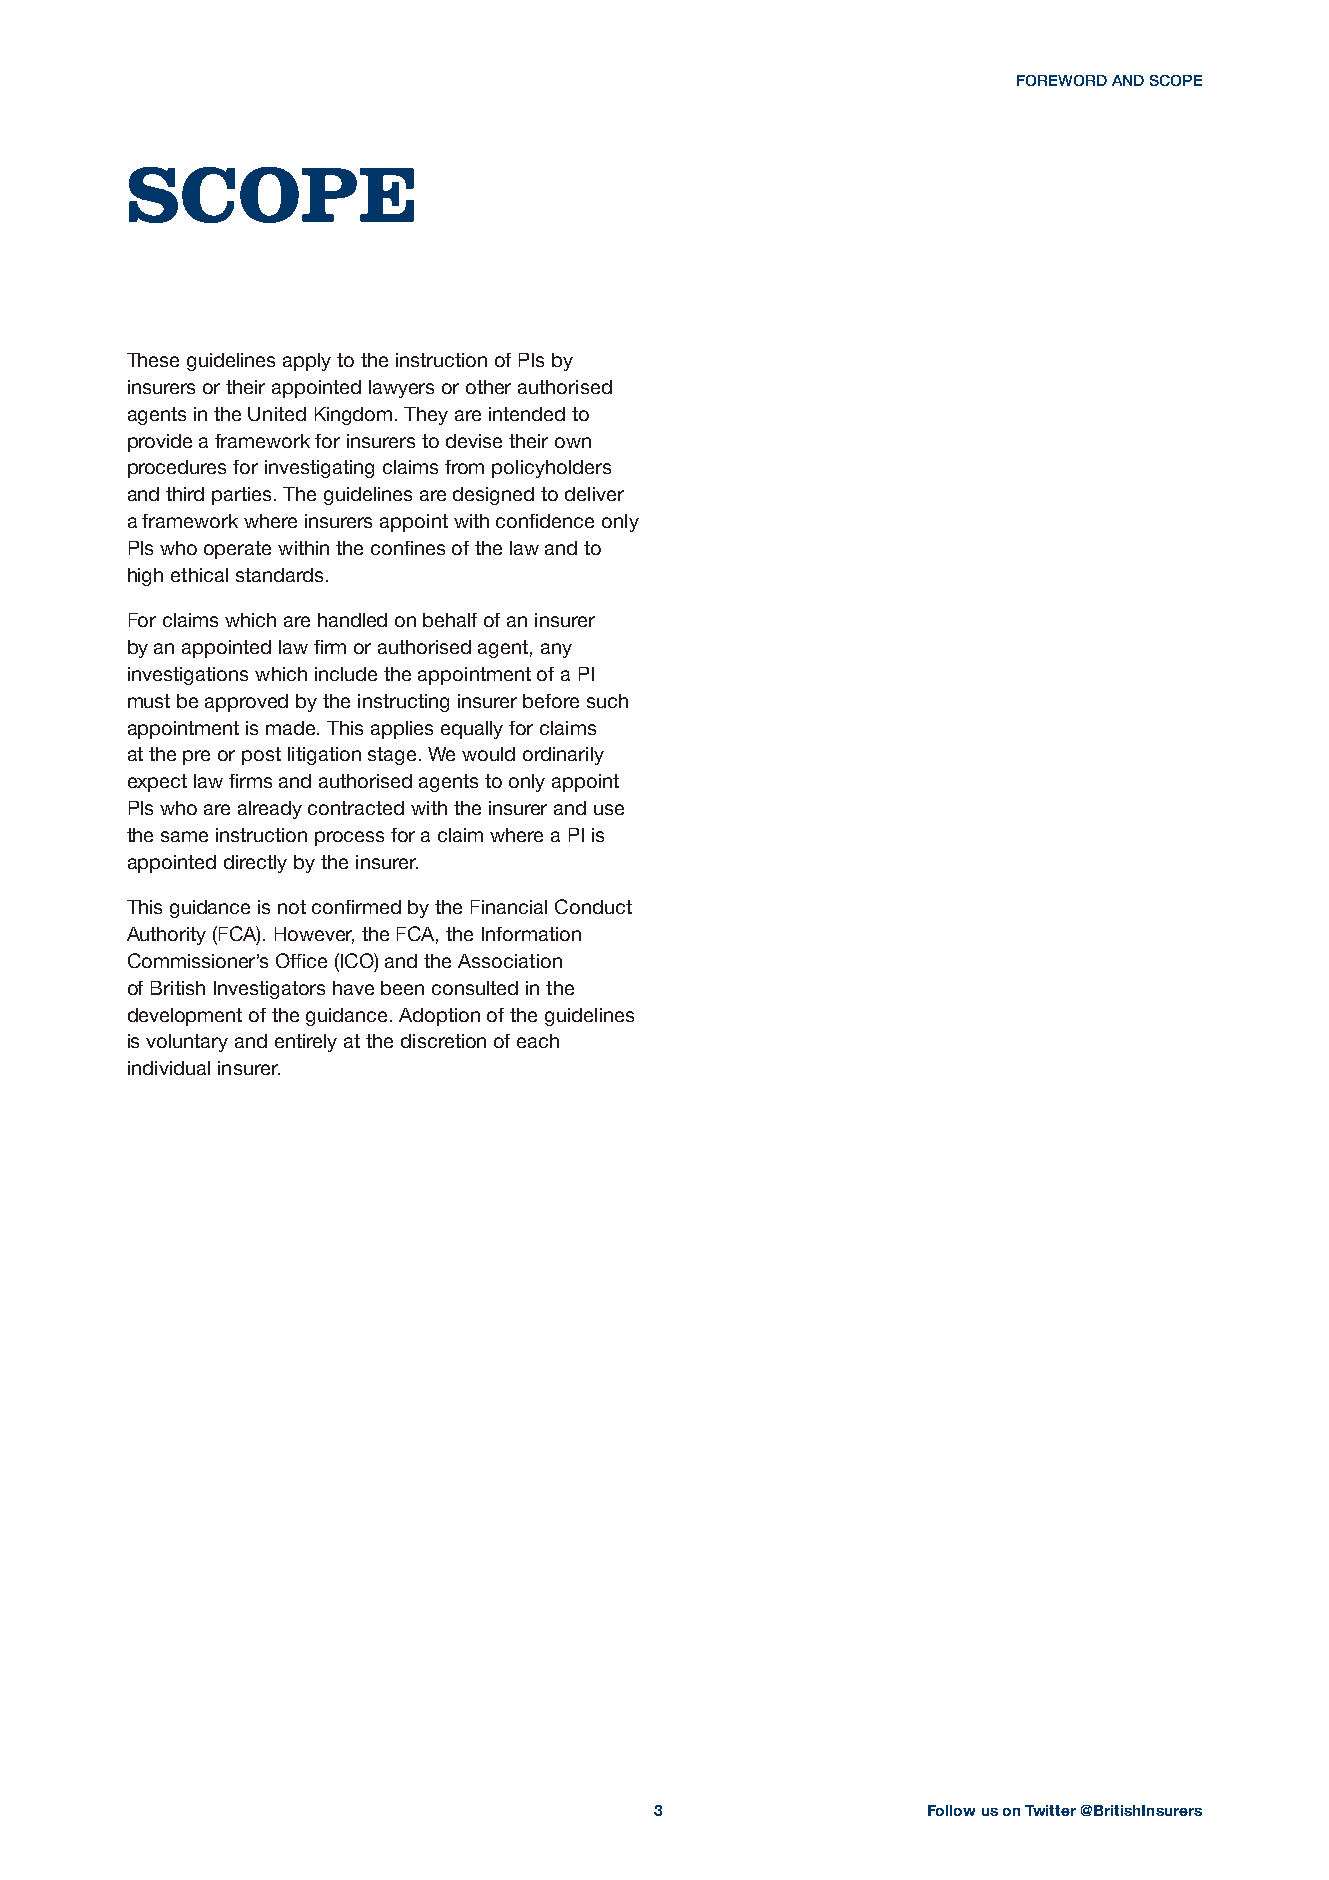  What do you see at coordinates (607, 701) in the image?
I see `such` at bounding box center [607, 701].
